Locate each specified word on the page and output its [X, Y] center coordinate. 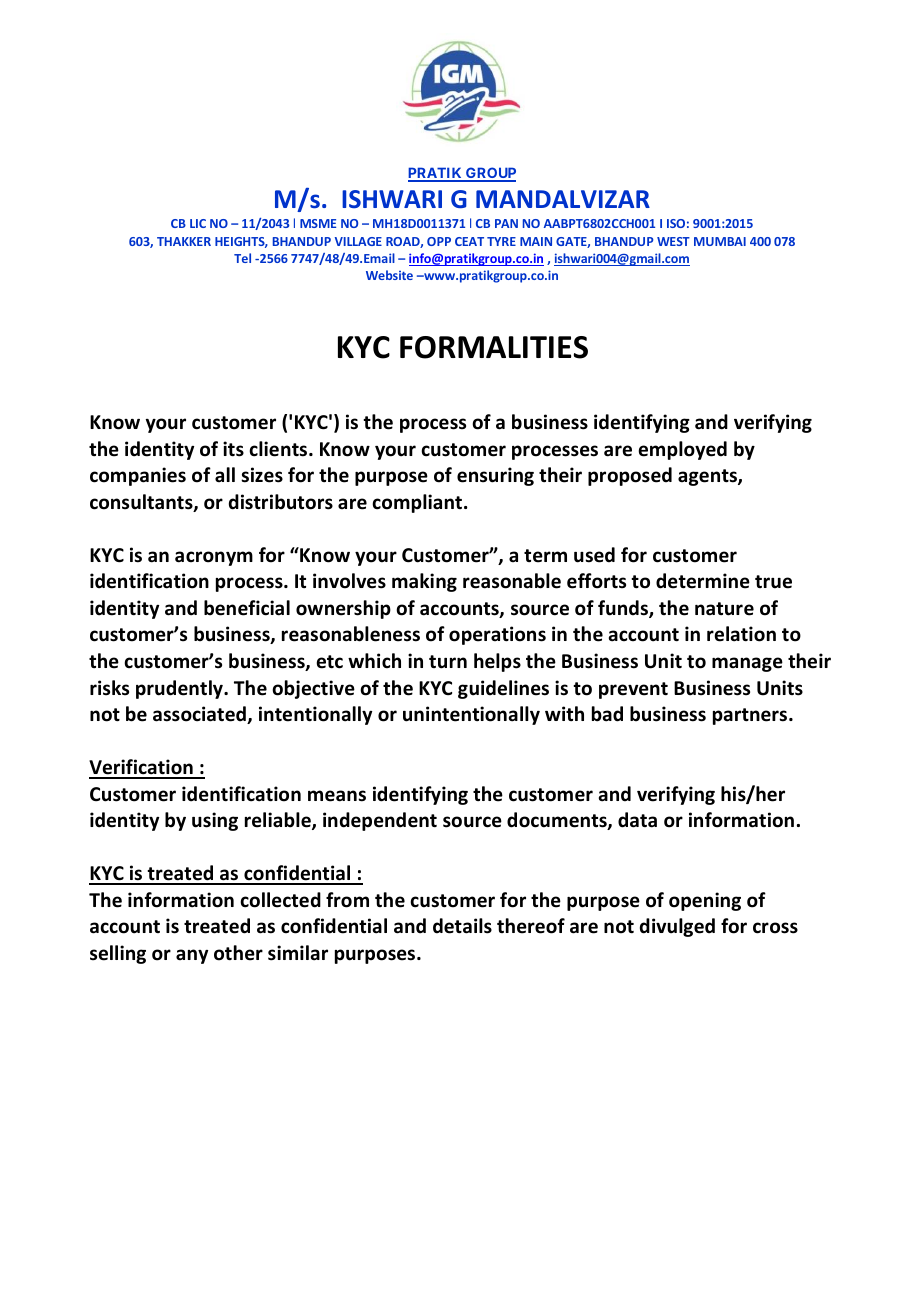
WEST [673, 241]
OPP [439, 241]
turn [448, 662]
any [192, 956]
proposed [630, 476]
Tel [242, 258]
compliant [418, 503]
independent [380, 821]
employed [682, 450]
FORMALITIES [494, 347]
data [637, 820]
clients [279, 449]
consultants [142, 503]
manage [747, 664]
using [215, 821]
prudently [180, 689]
